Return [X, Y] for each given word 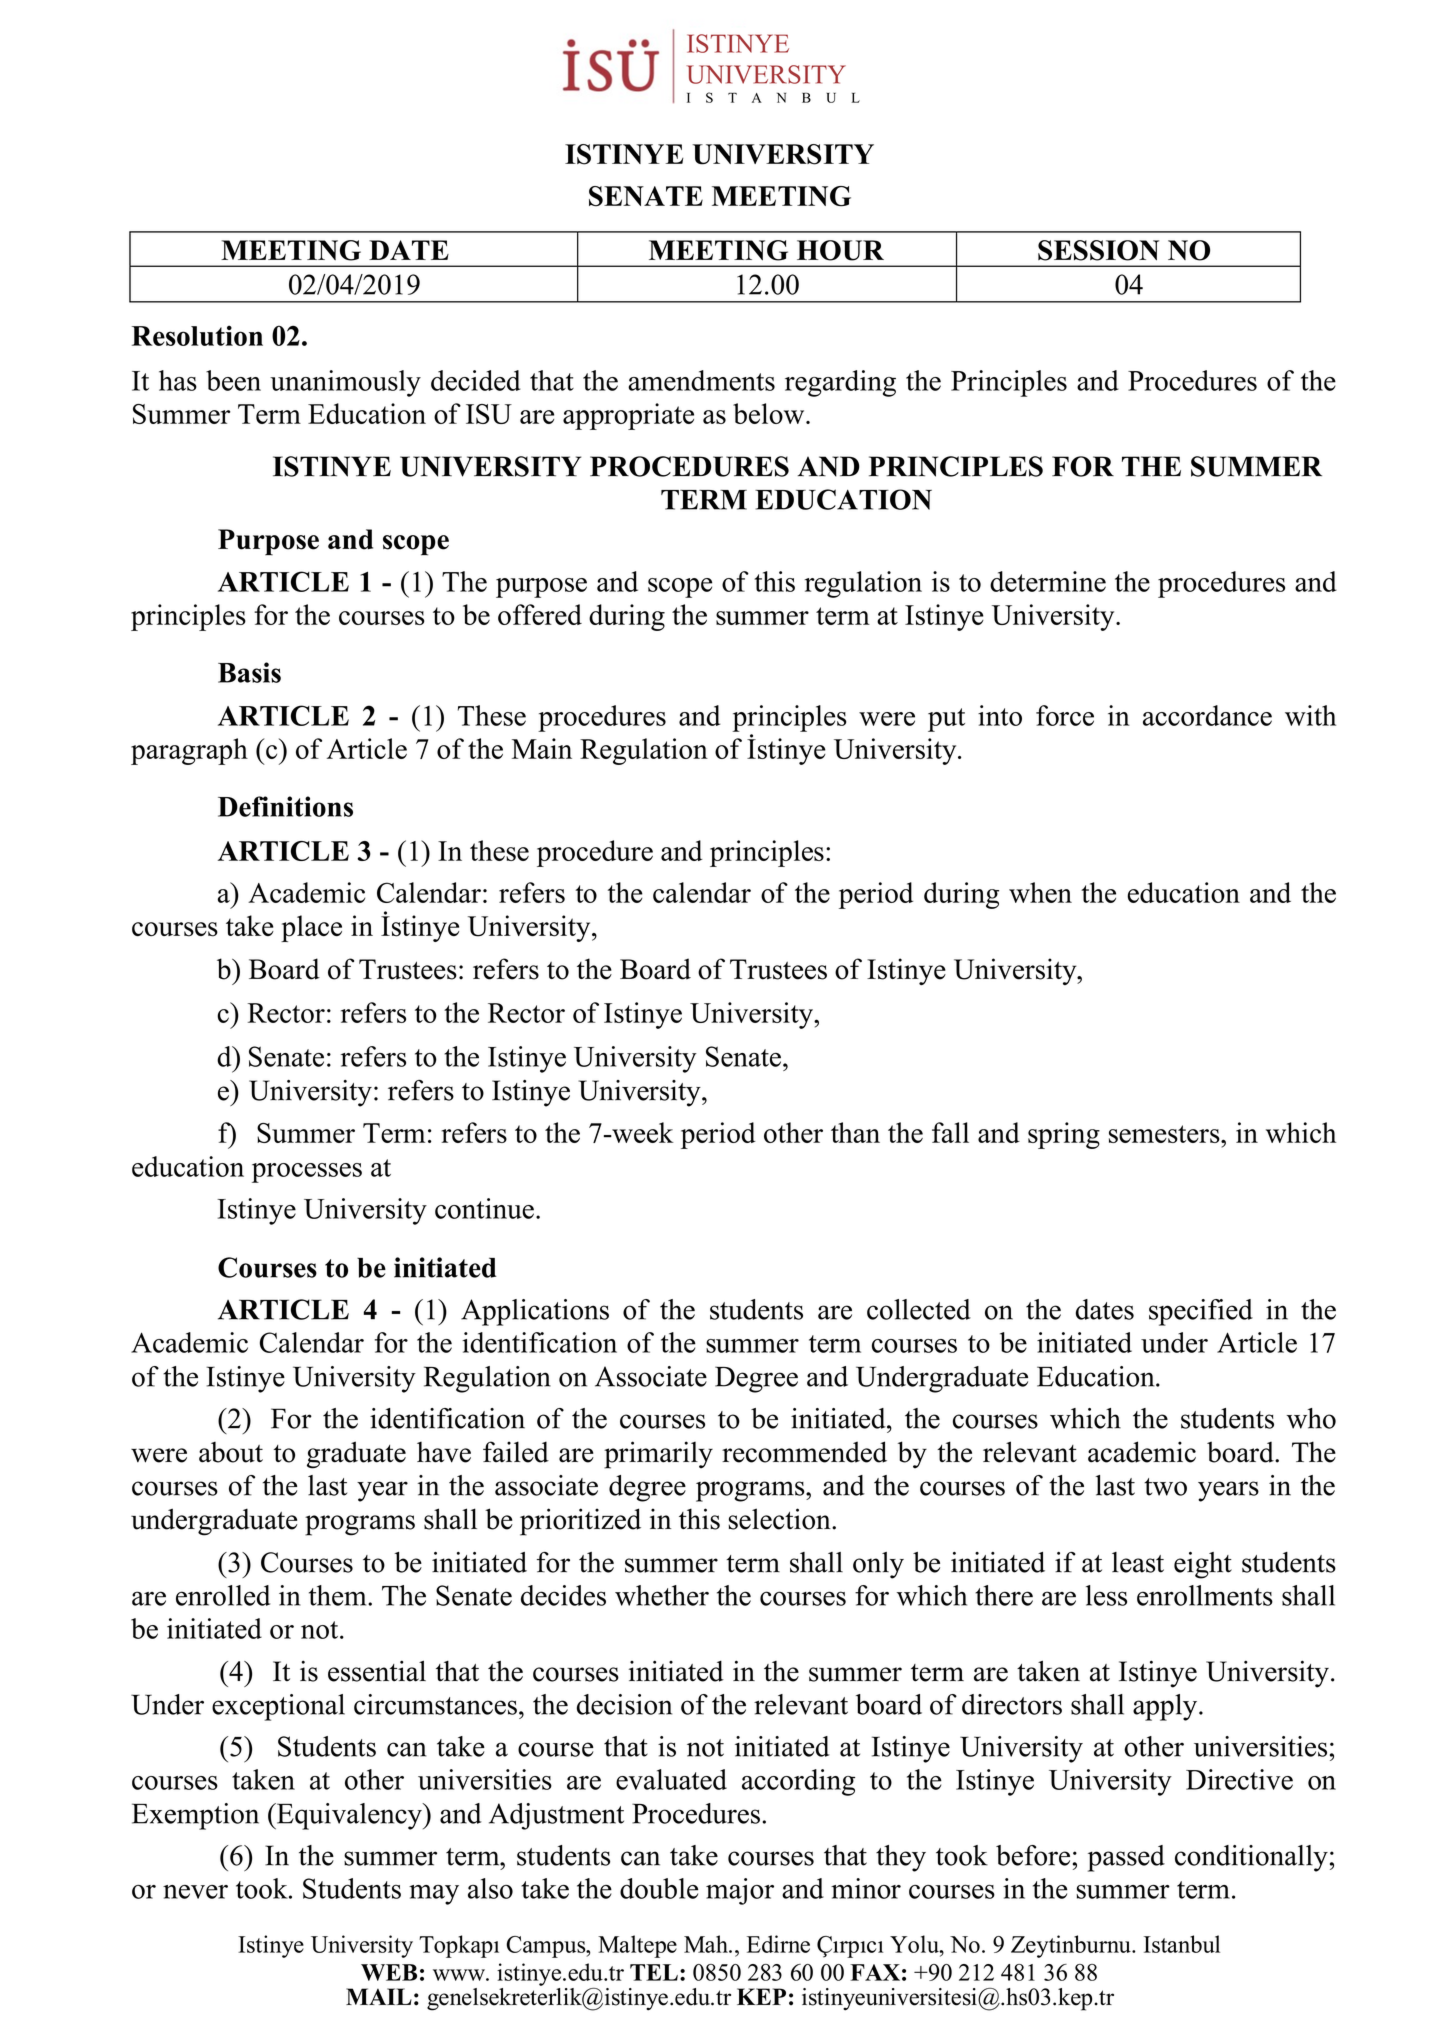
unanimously [345, 383]
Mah [707, 1944]
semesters [1165, 1134]
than [855, 1132]
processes [307, 1173]
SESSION [1098, 250]
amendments [701, 380]
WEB [389, 1972]
